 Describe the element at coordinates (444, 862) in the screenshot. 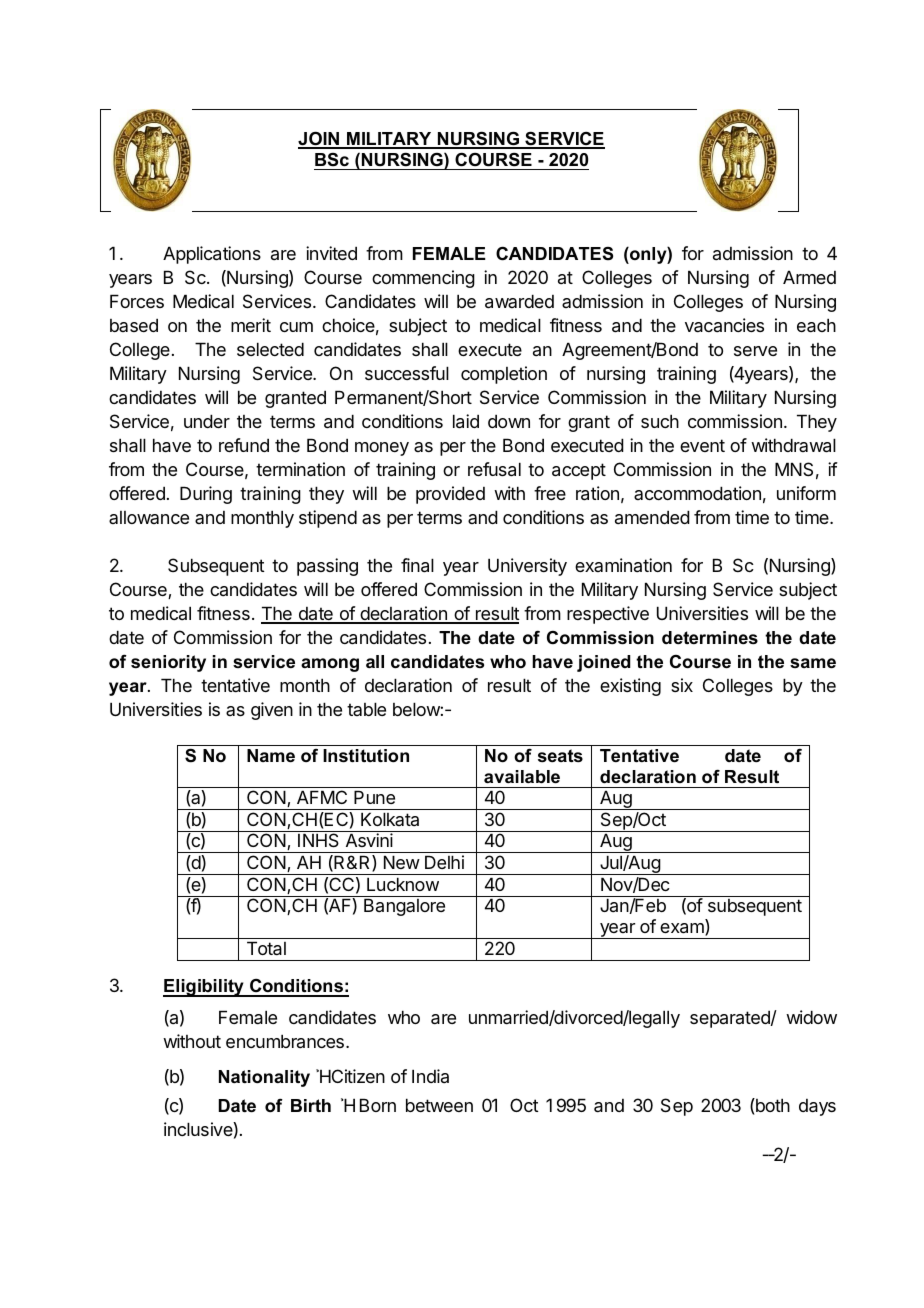

I see `Delhi` at that location.
